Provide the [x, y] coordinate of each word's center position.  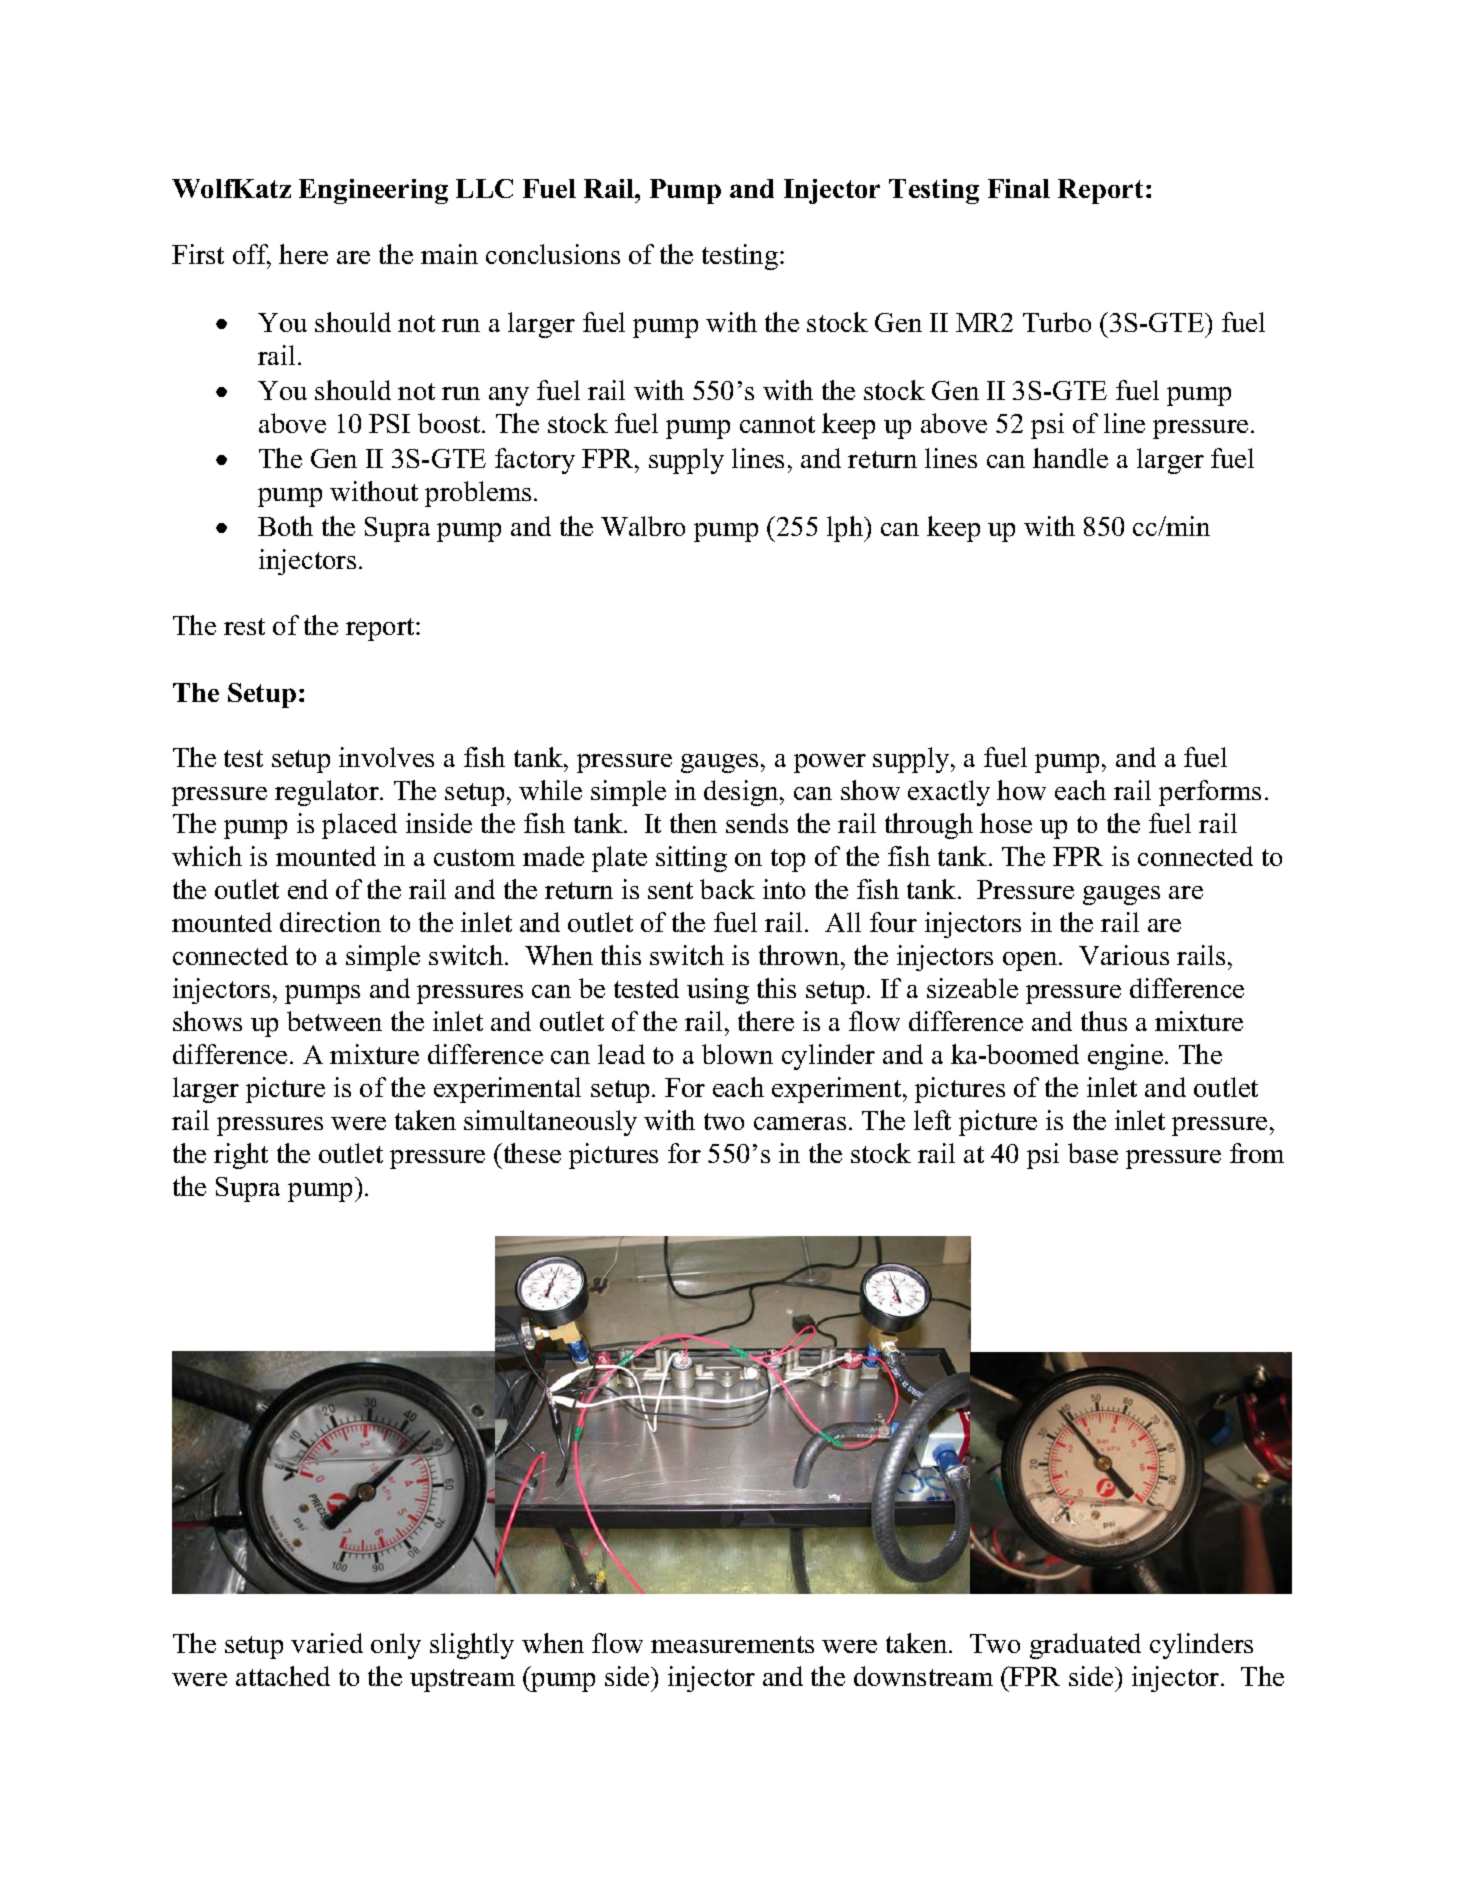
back [727, 889]
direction [330, 922]
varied [327, 1643]
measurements [732, 1644]
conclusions [553, 254]
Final [1019, 188]
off [252, 255]
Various [1124, 955]
